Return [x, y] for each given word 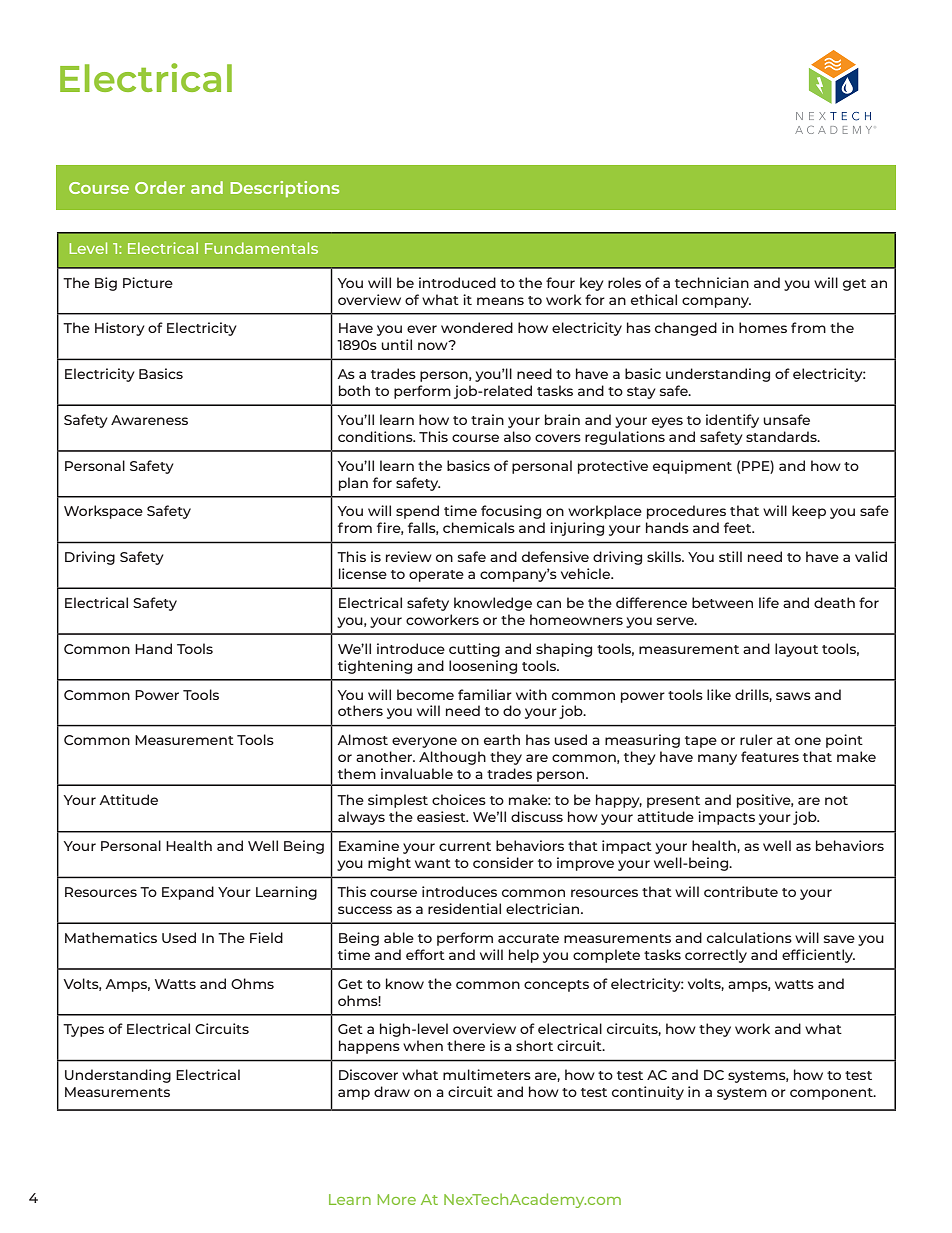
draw [392, 1091]
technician [712, 282]
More [397, 1199]
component [832, 1094]
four [560, 282]
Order [160, 187]
